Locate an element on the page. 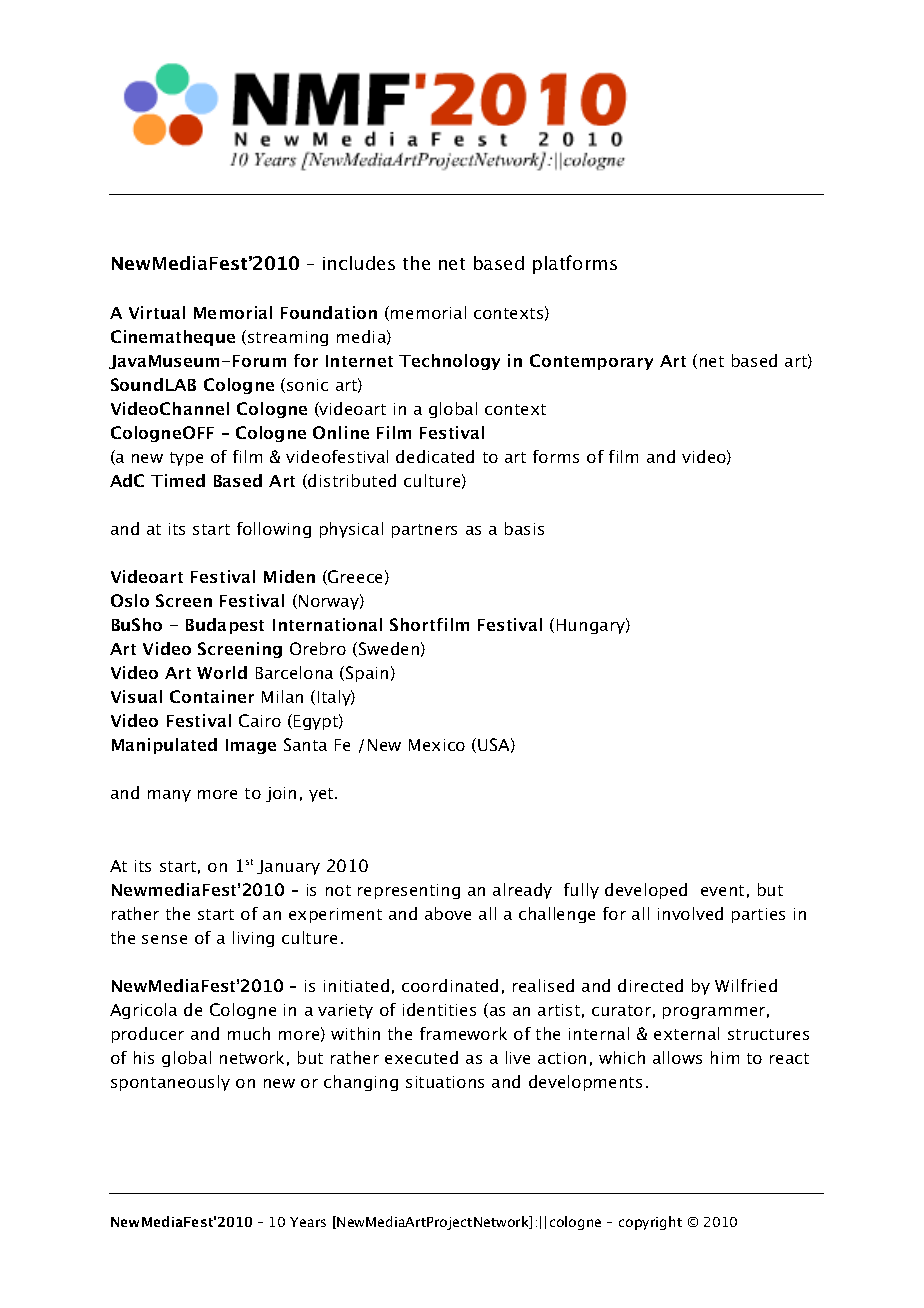 Image resolution: width=924 pixels, height=1308 pixels. Budapest is located at coordinates (225, 626).
